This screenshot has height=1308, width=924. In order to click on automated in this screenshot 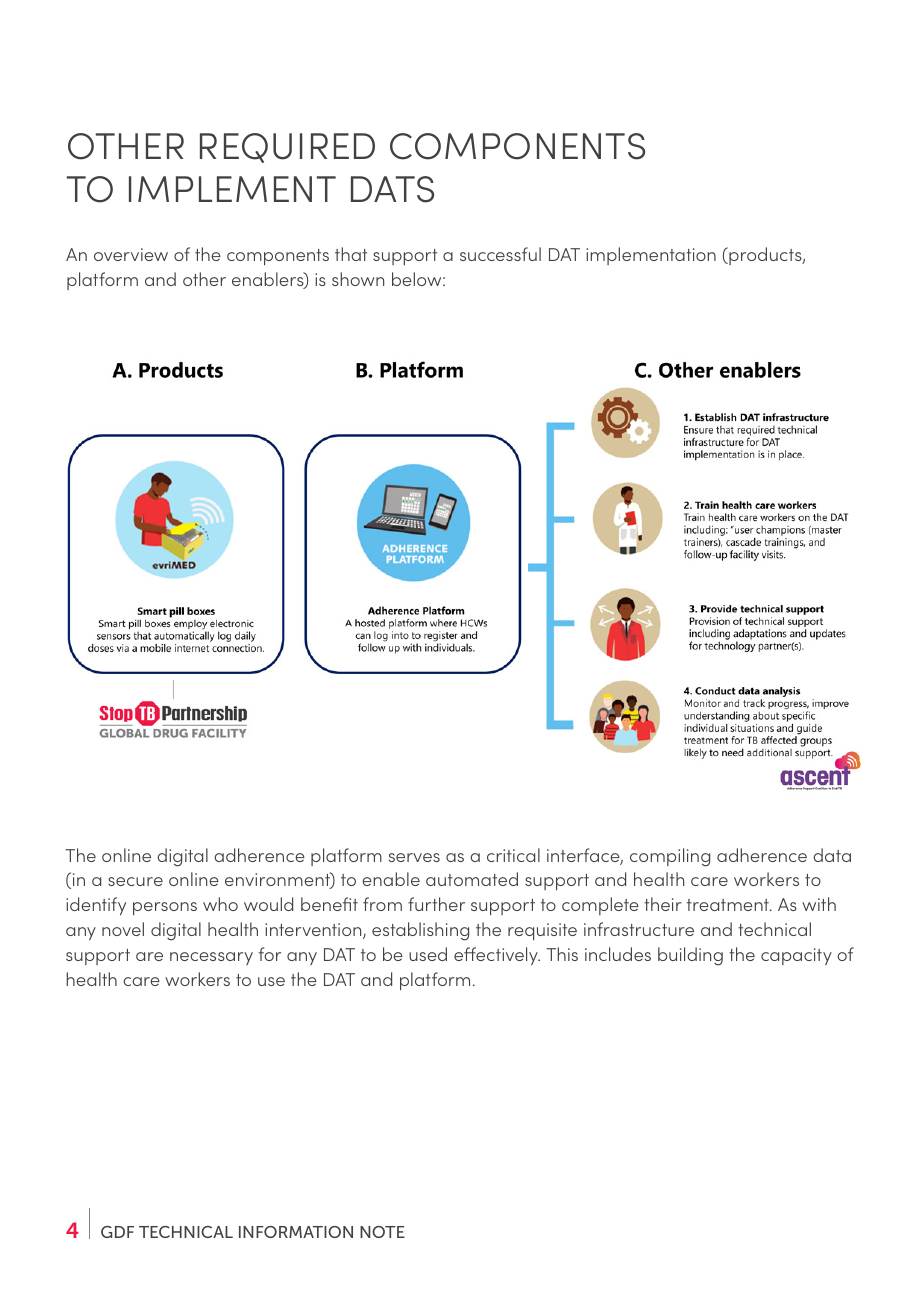, I will do `click(472, 879)`.
